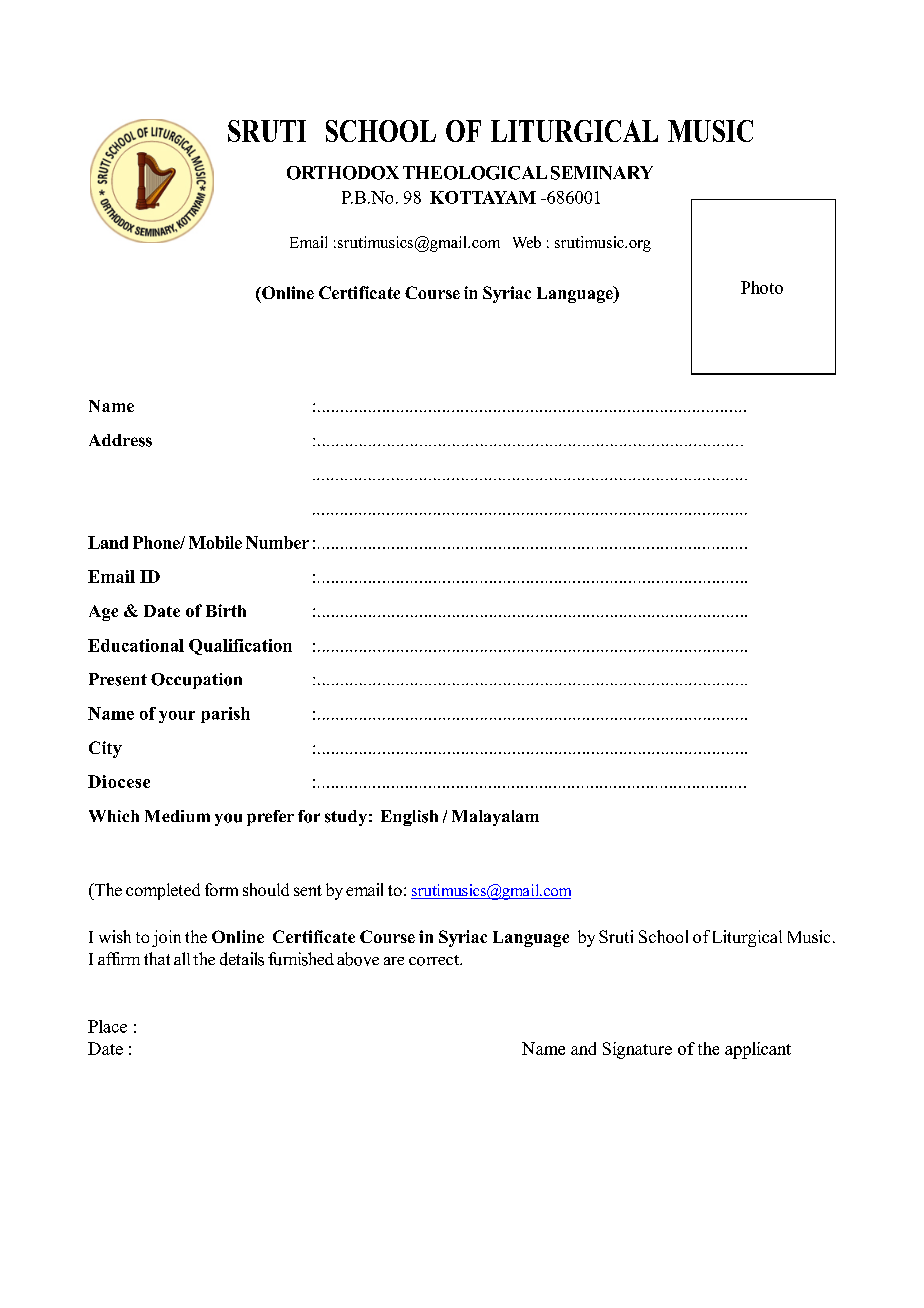 Image resolution: width=924 pixels, height=1308 pixels. What do you see at coordinates (343, 173) in the page?
I see `ORTHODOX` at bounding box center [343, 173].
